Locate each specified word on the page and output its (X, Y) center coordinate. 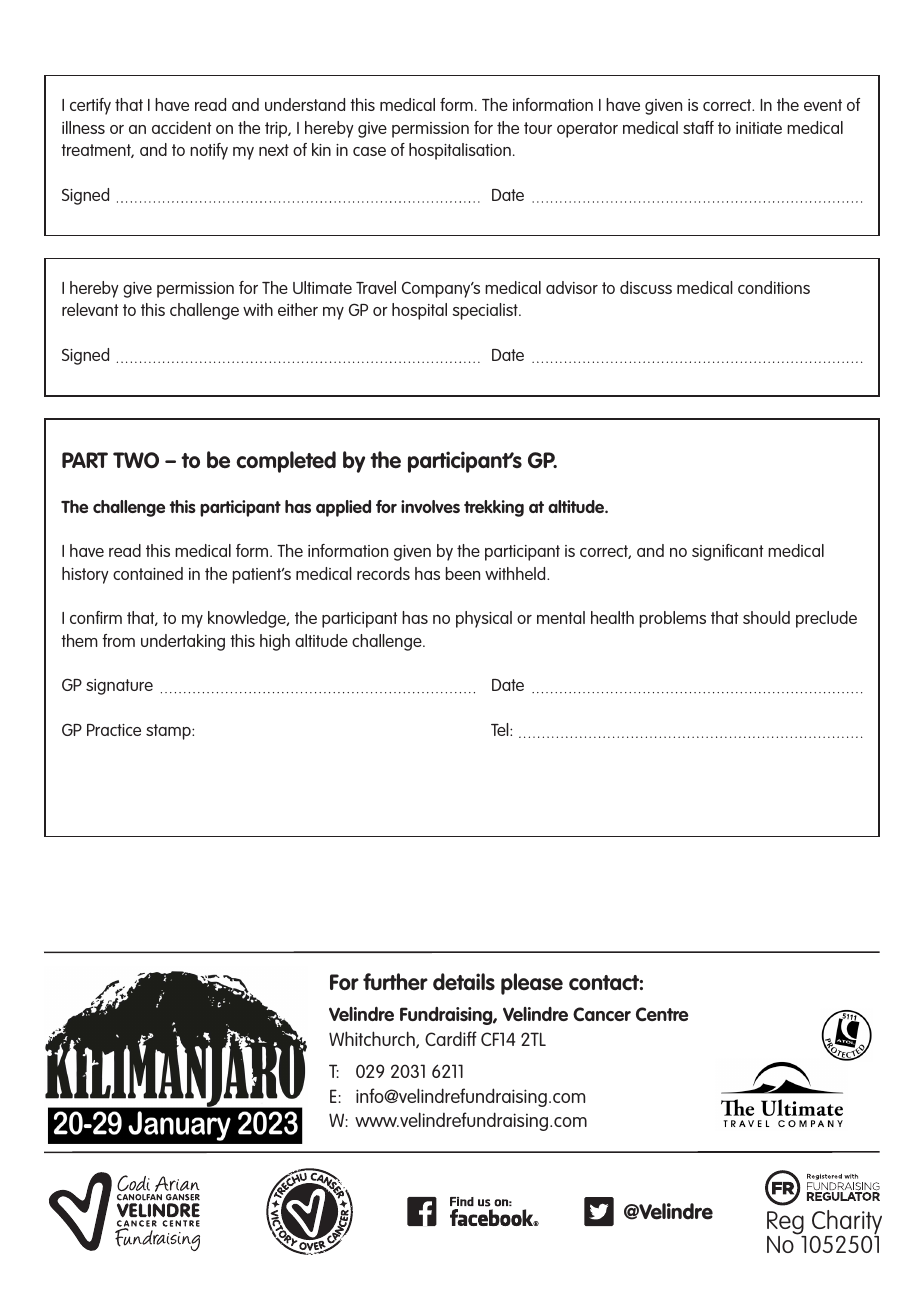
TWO (136, 460)
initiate (759, 128)
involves (430, 506)
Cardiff (451, 1038)
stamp (169, 732)
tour (538, 128)
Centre (662, 1014)
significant (728, 552)
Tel (501, 729)
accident (182, 127)
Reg (786, 1224)
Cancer (602, 1014)
